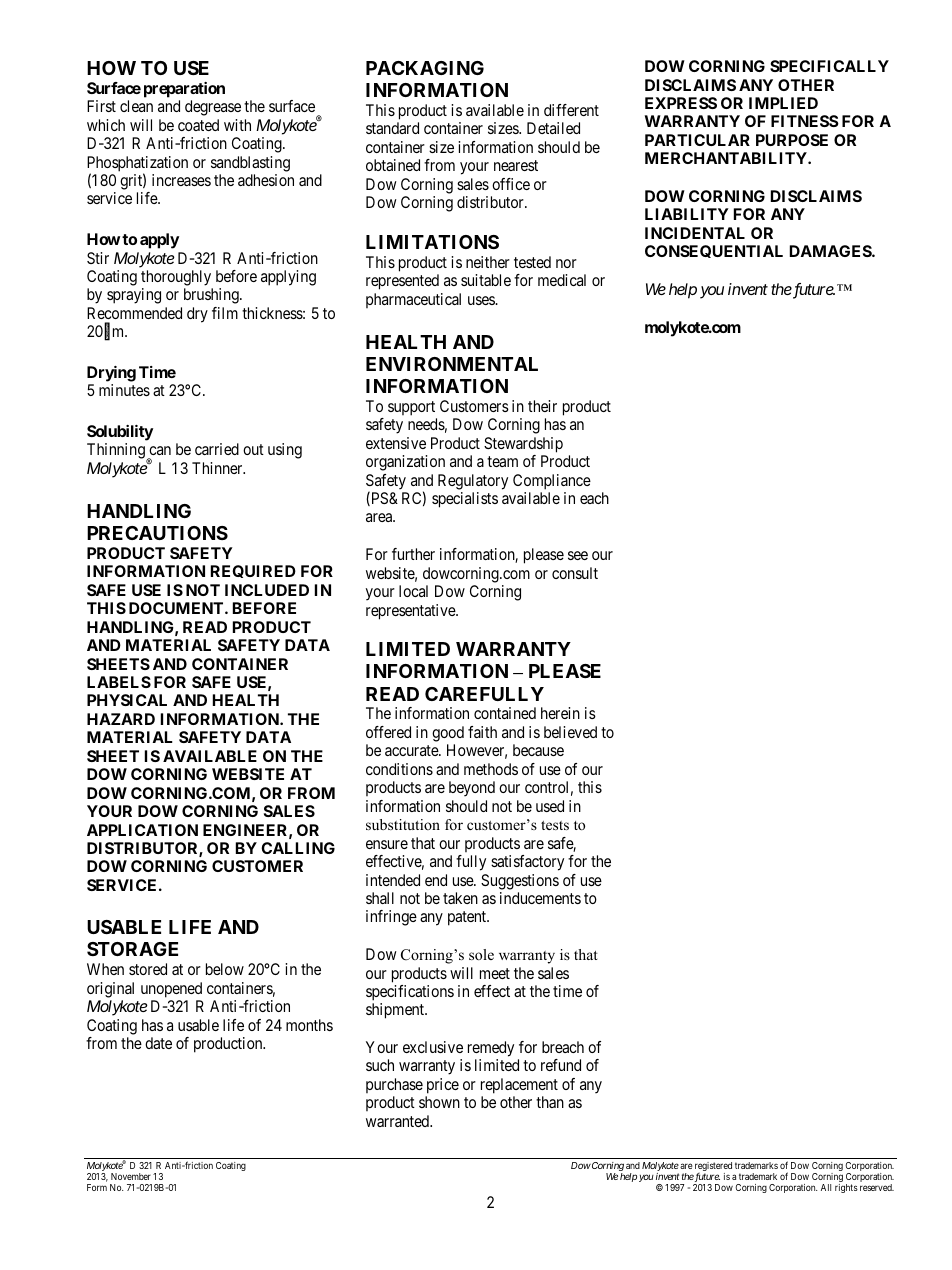  I want to click on preparation, so click(184, 90).
